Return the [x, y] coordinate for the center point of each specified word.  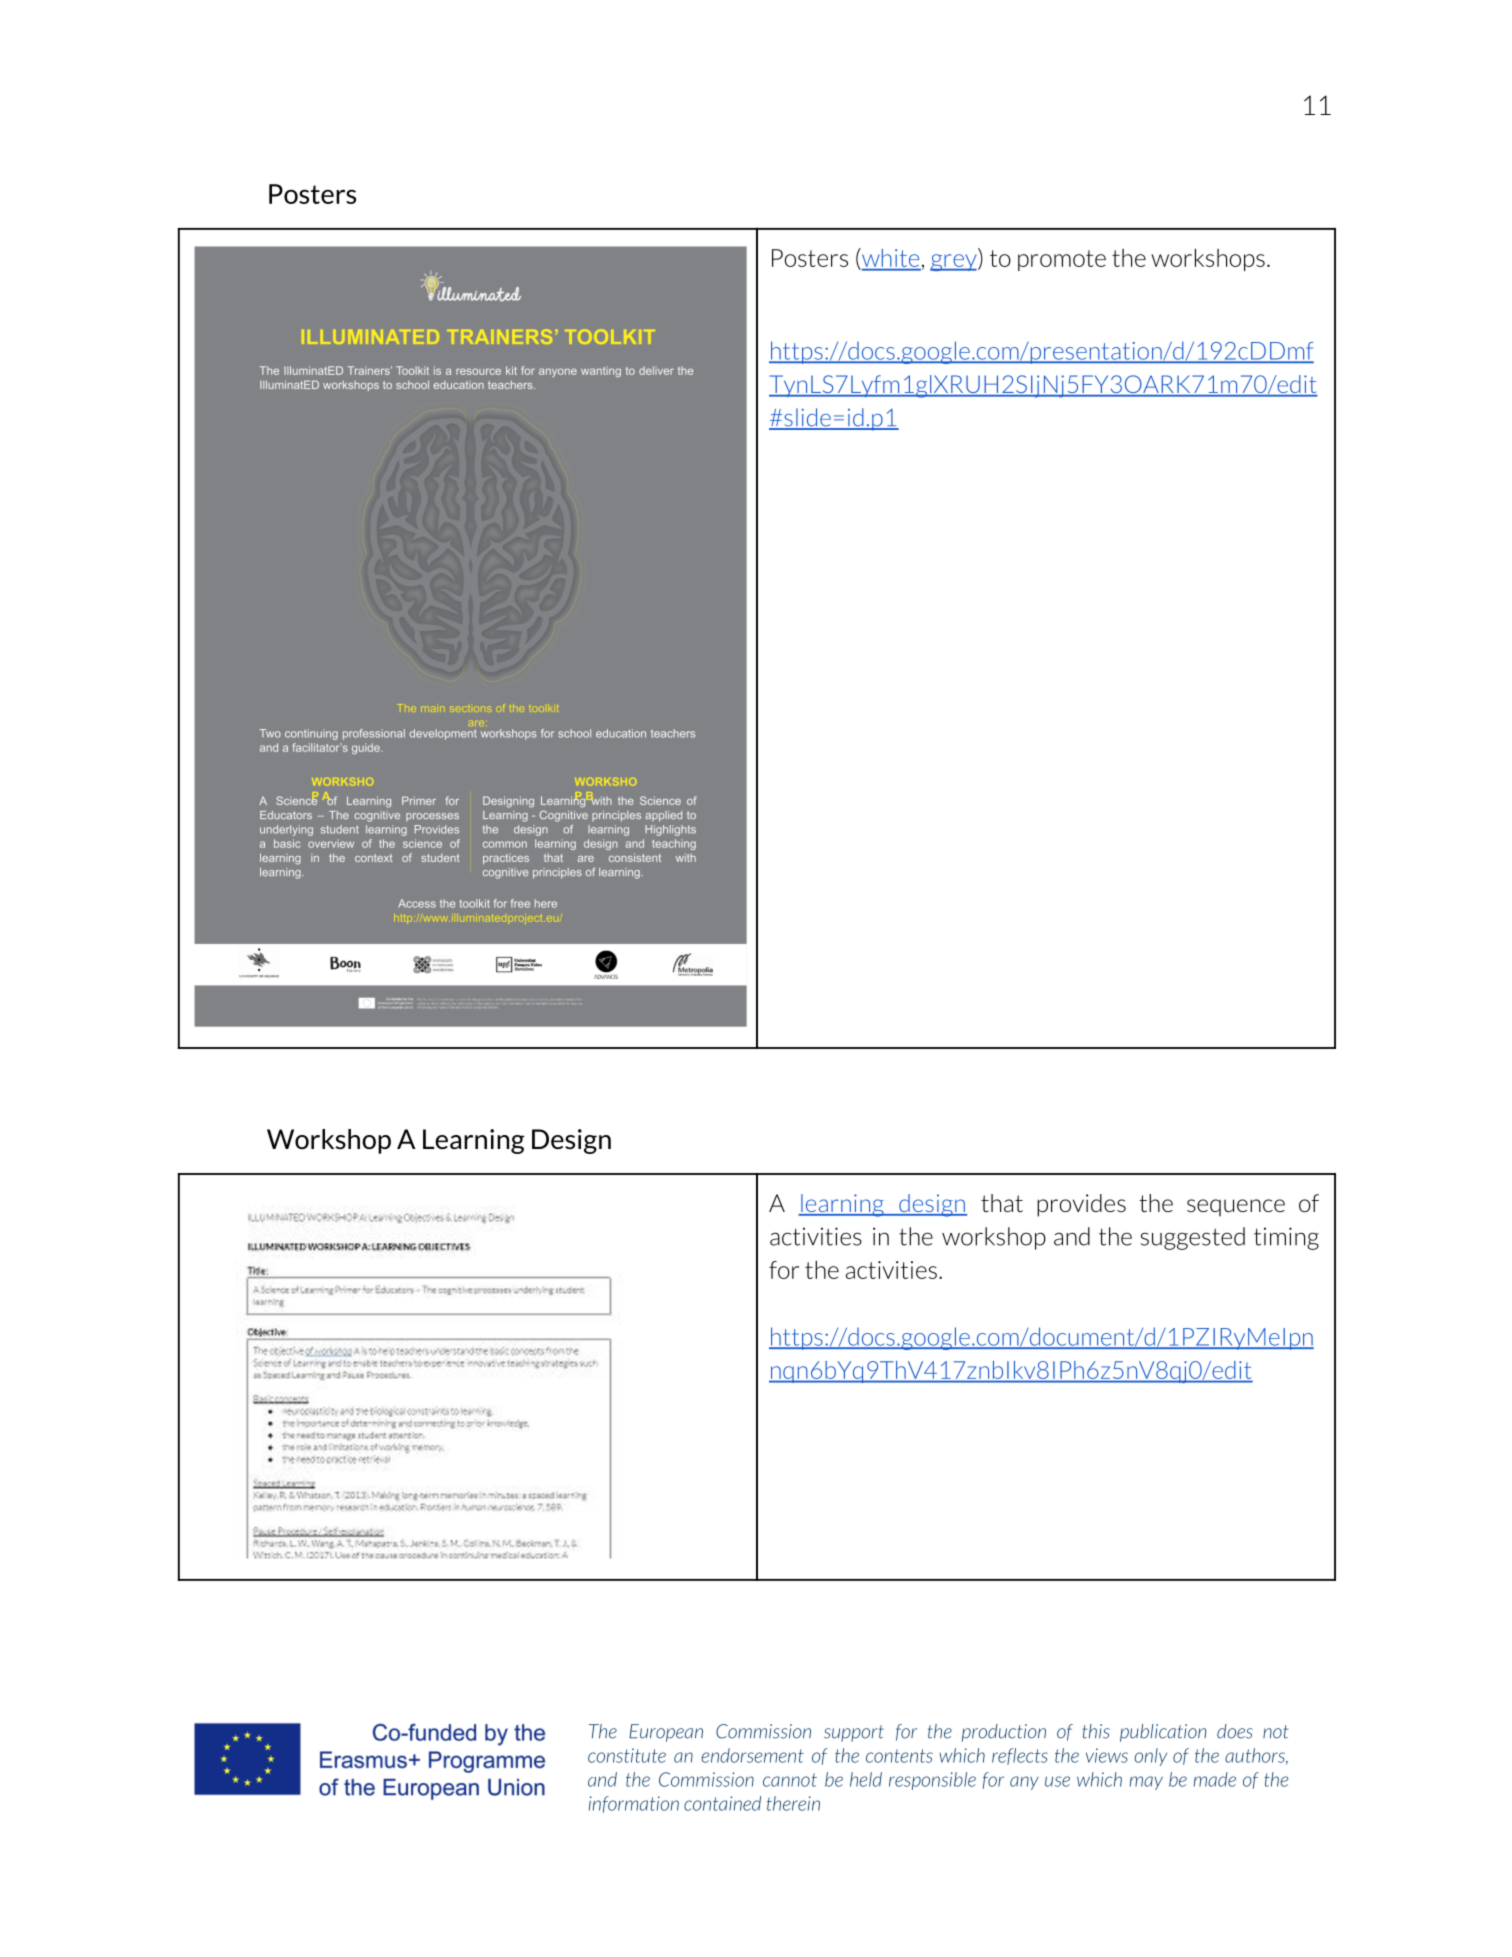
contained [722, 1803]
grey [954, 262]
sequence [1236, 1208]
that [1002, 1203]
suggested [1193, 1238]
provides [1081, 1205]
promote [1062, 260]
